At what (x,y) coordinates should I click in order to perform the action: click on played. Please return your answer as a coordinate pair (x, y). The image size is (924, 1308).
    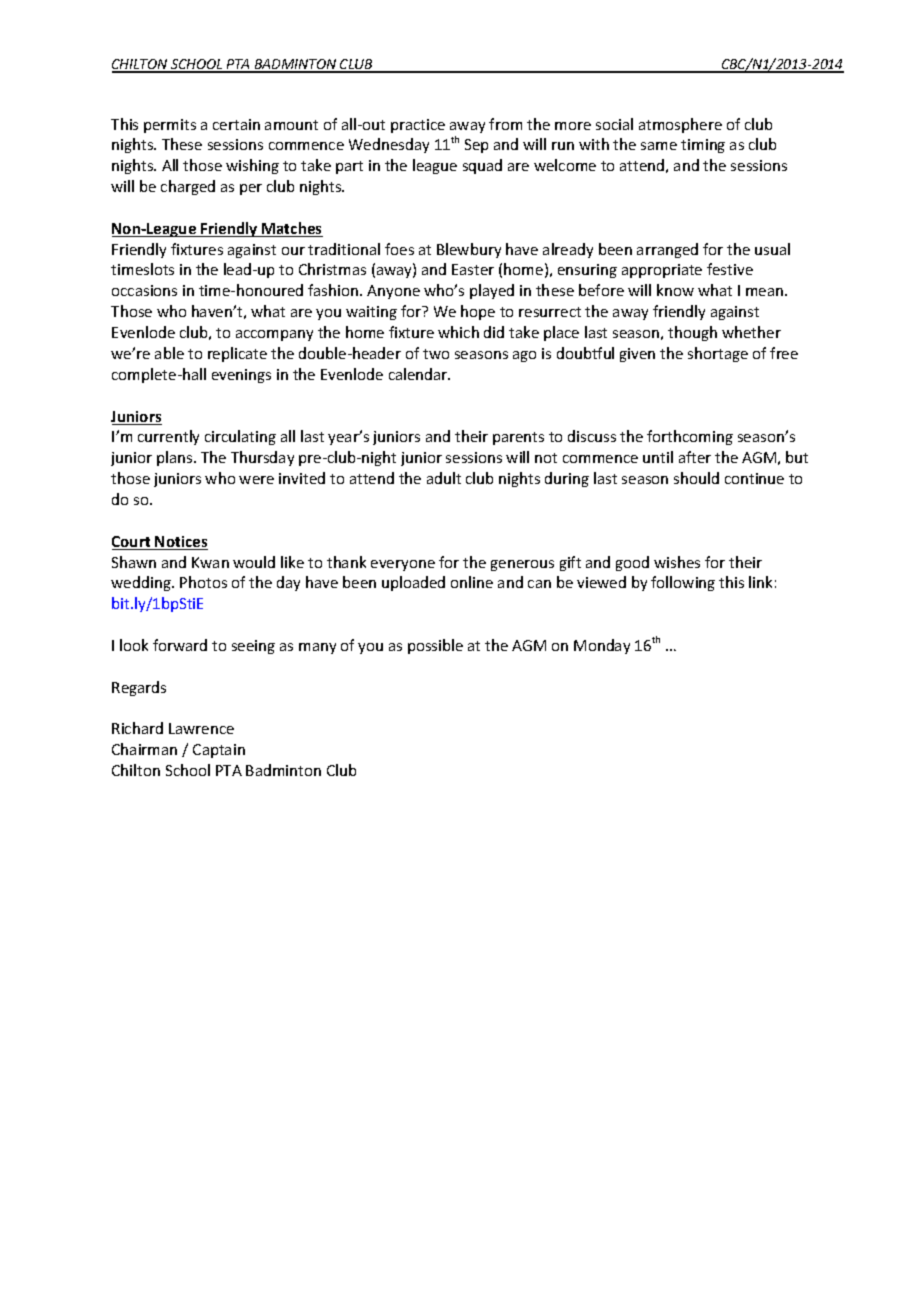
    Looking at the image, I should click on (492, 291).
